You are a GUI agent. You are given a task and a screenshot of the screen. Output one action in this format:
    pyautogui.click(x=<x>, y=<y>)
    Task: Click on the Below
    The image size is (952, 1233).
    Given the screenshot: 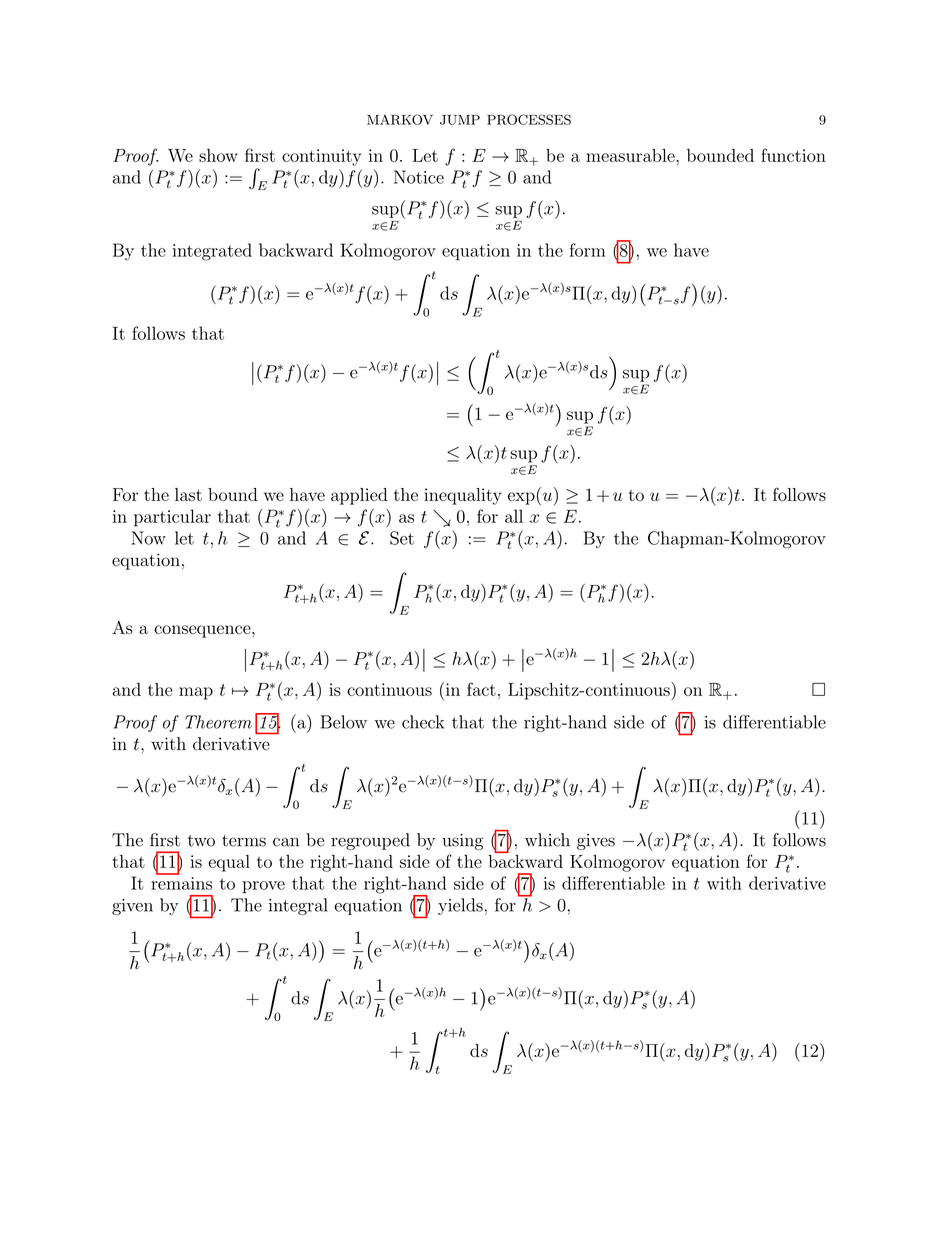 What is the action you would take?
    pyautogui.click(x=343, y=722)
